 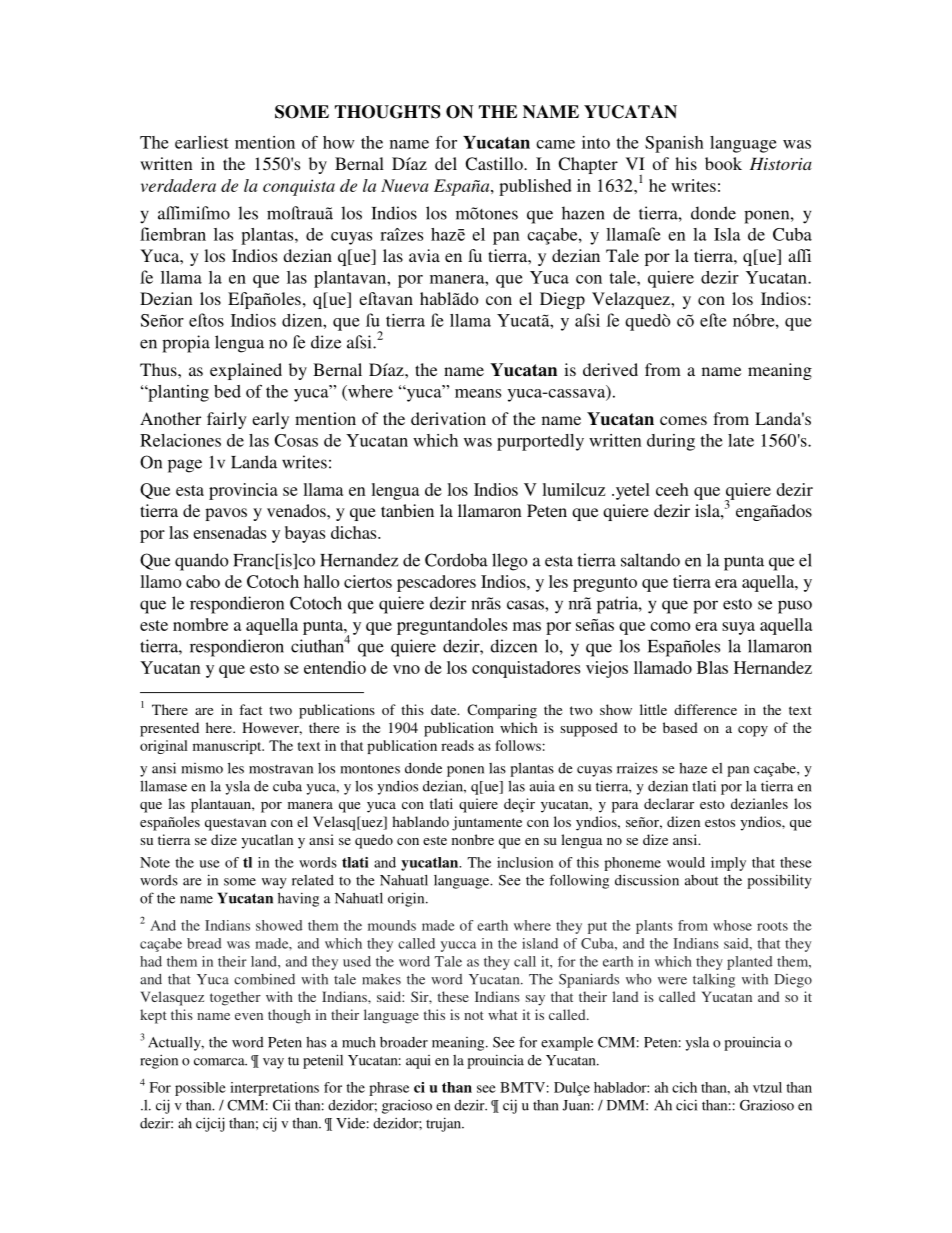 What do you see at coordinates (670, 626) in the page?
I see `como` at bounding box center [670, 626].
